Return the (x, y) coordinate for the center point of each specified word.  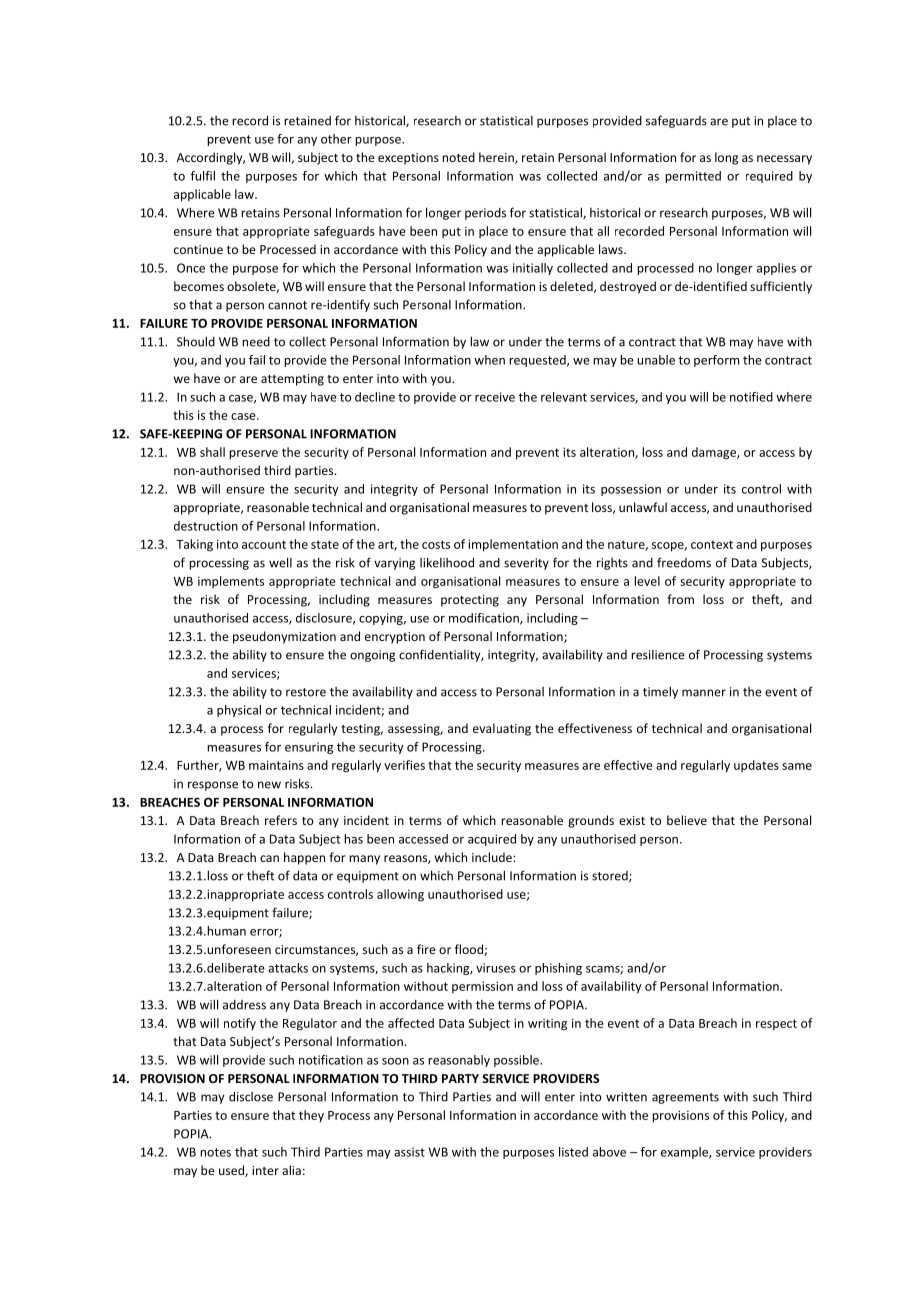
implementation (513, 545)
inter (265, 1170)
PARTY (460, 1078)
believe (687, 820)
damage (715, 453)
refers (281, 820)
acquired (492, 840)
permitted (693, 177)
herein (497, 158)
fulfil (202, 176)
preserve (253, 455)
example (685, 1153)
